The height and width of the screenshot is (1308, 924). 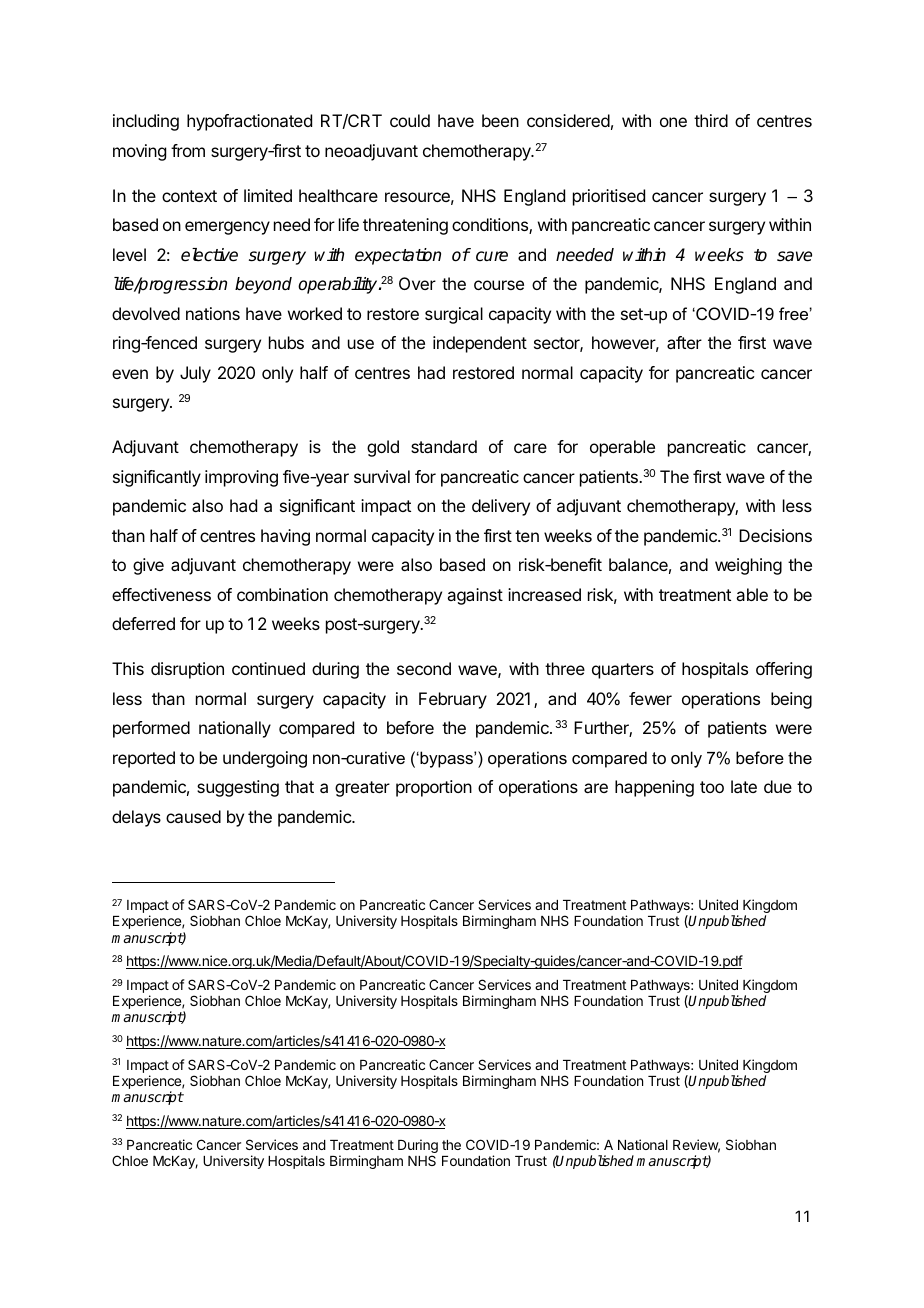 What do you see at coordinates (712, 787) in the screenshot?
I see `too` at bounding box center [712, 787].
